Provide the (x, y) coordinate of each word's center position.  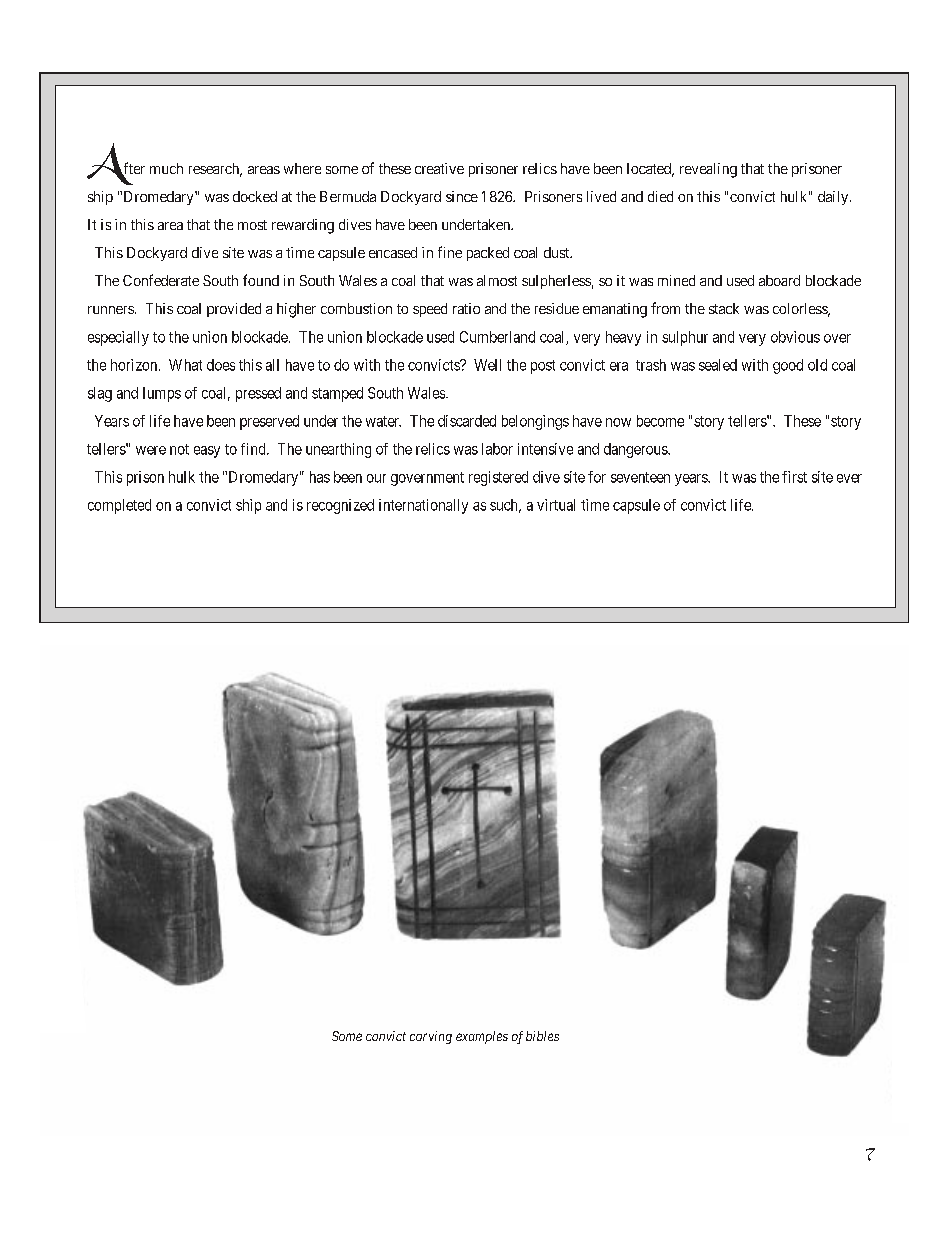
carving (431, 1037)
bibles (542, 1036)
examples (482, 1037)
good (788, 366)
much (166, 168)
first (794, 477)
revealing (708, 170)
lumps (162, 394)
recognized (340, 506)
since (462, 196)
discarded (467, 421)
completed (119, 506)
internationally (423, 506)
